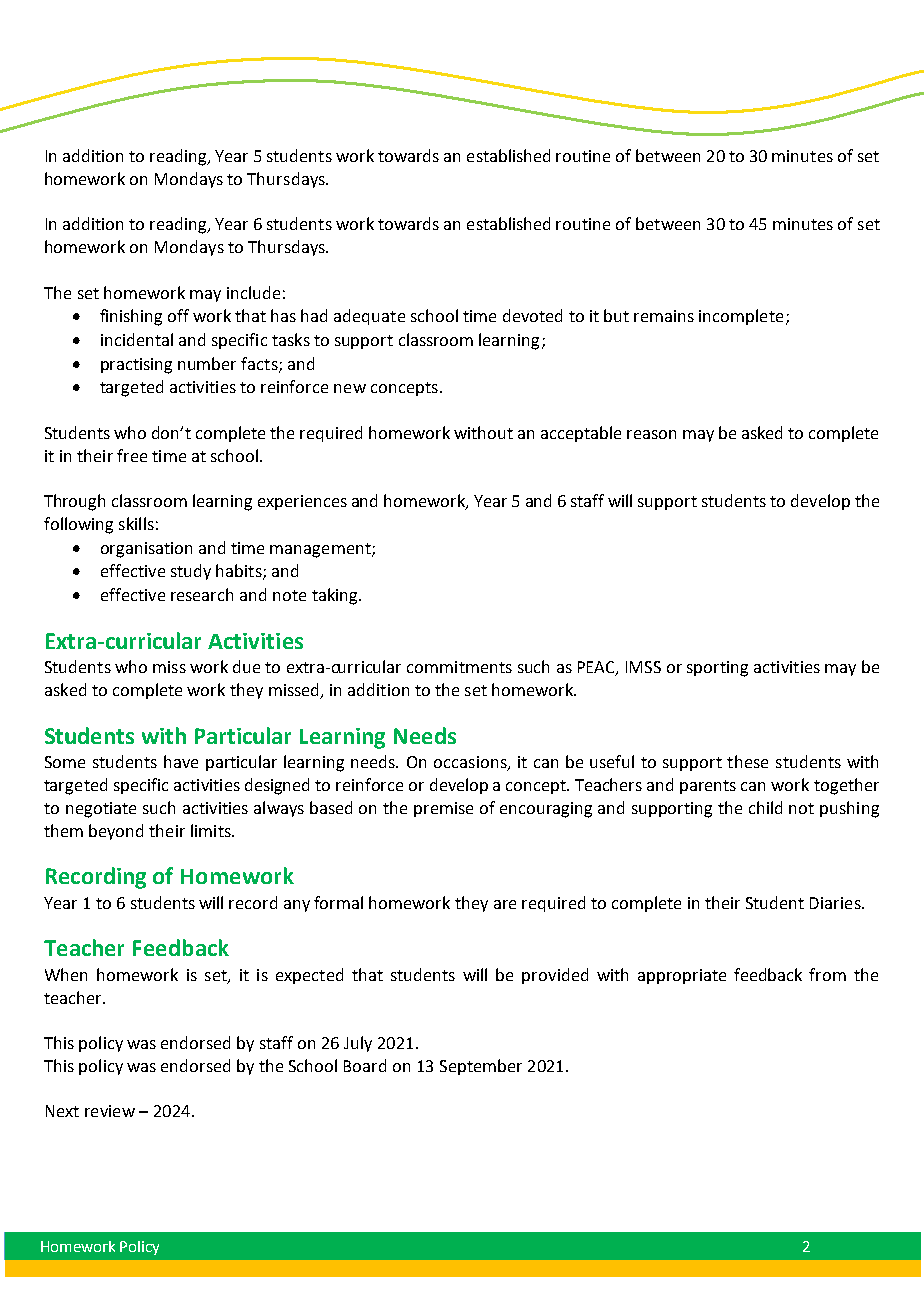  What do you see at coordinates (246, 666) in the screenshot?
I see `due` at bounding box center [246, 666].
